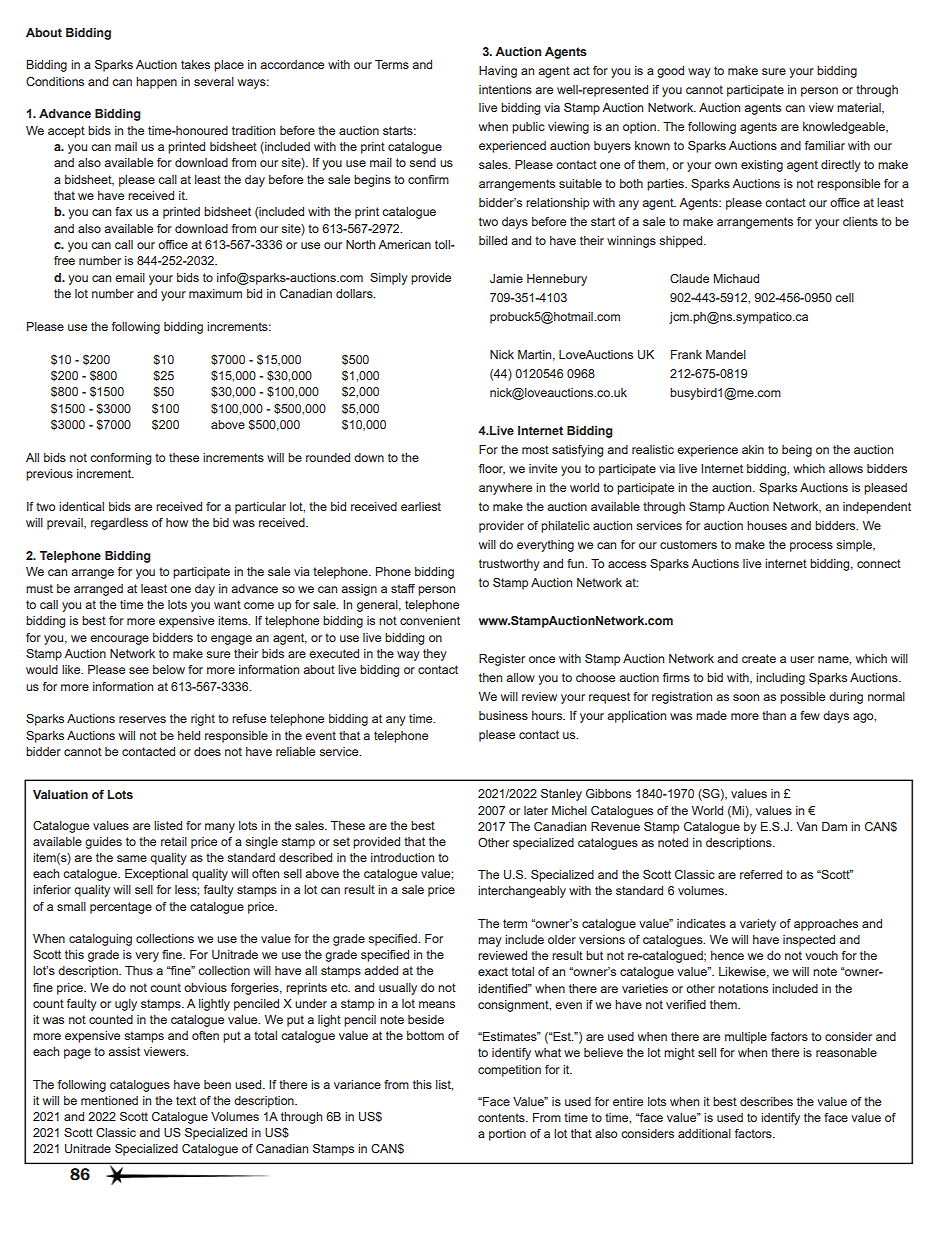  I want to click on referred, so click(761, 874).
